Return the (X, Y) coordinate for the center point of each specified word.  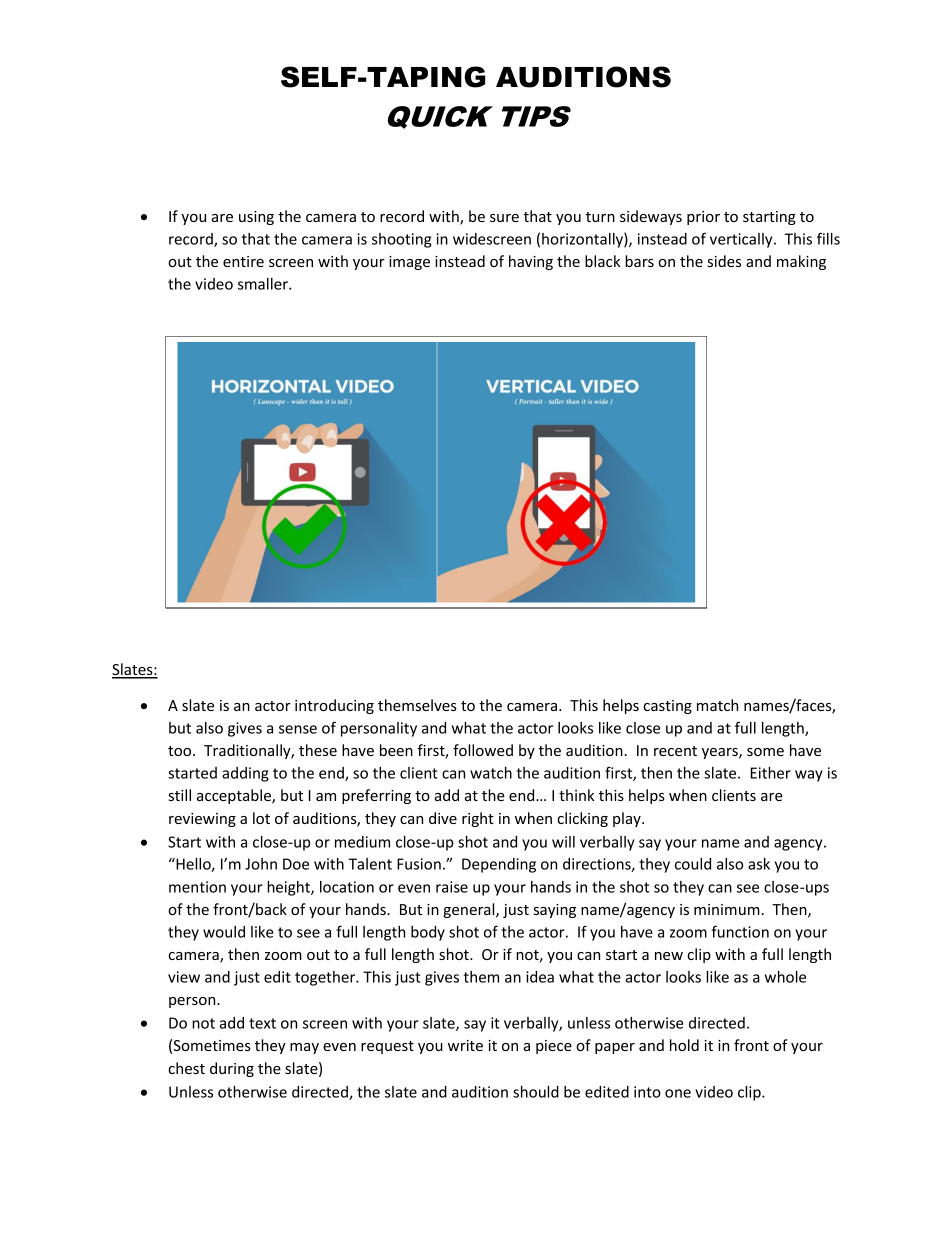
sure (504, 218)
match (717, 705)
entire (243, 261)
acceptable (235, 796)
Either (771, 773)
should (536, 1092)
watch (491, 773)
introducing (334, 706)
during (232, 1069)
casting (667, 707)
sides (724, 261)
